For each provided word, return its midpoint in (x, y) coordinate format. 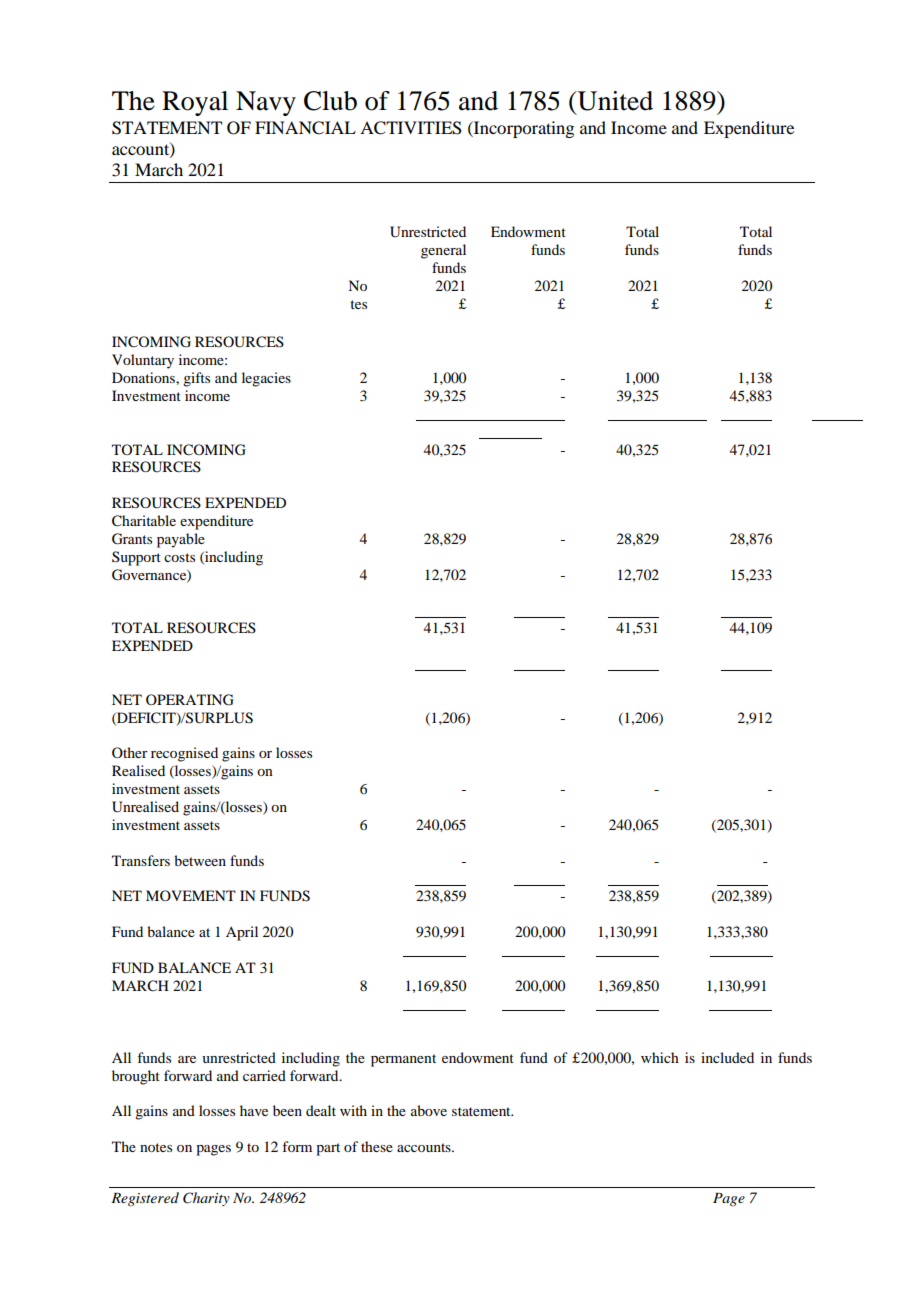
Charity (206, 1199)
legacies (266, 379)
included (727, 1057)
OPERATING (190, 700)
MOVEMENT (191, 895)
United (614, 101)
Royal (195, 103)
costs (179, 557)
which (660, 1057)
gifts (196, 379)
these (377, 1146)
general (443, 251)
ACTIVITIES (411, 128)
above (429, 1110)
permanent (403, 1060)
